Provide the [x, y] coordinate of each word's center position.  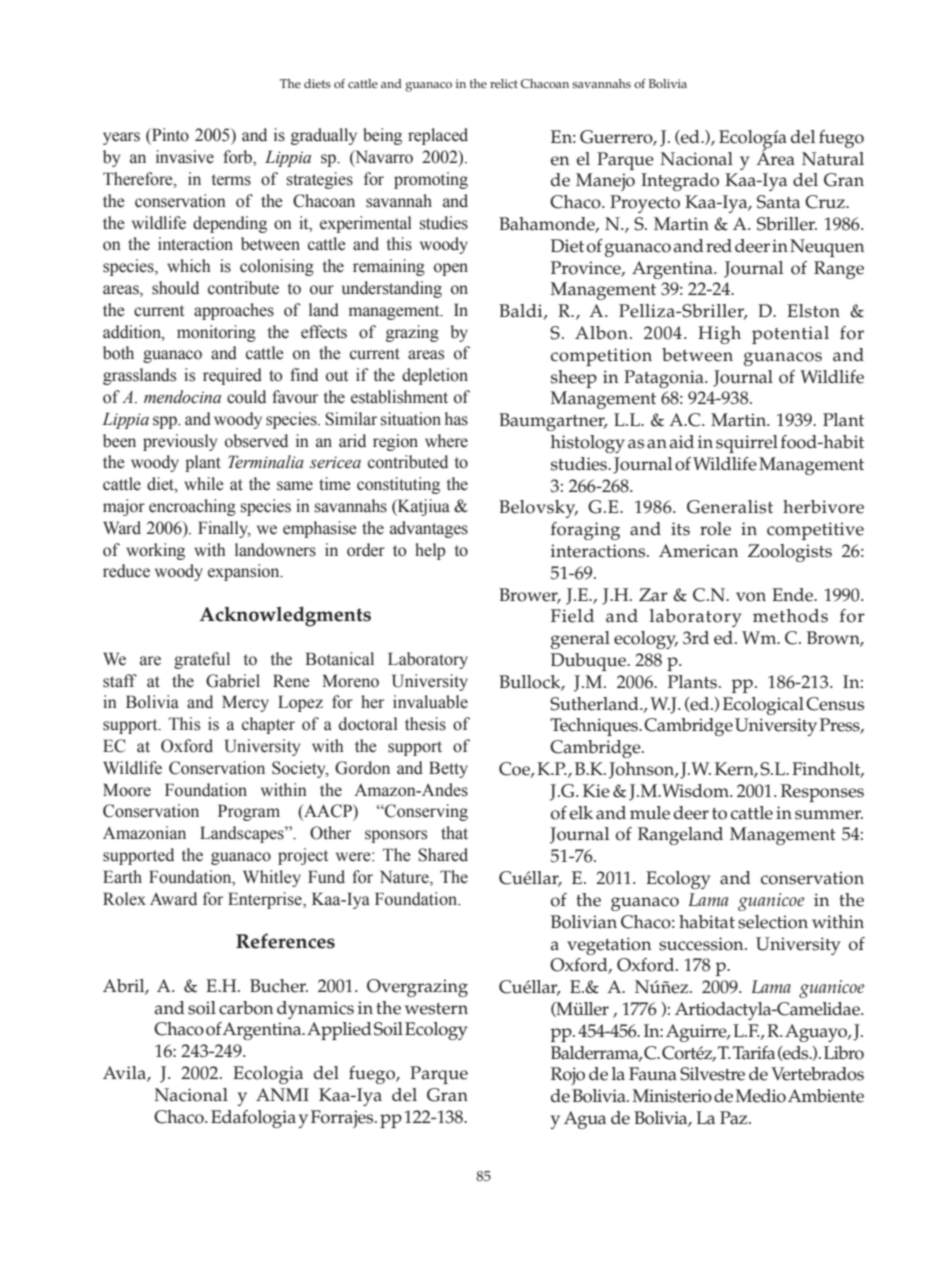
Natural [833, 159]
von [751, 597]
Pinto [169, 135]
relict [504, 84]
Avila [125, 1074]
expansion [245, 572]
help [430, 551]
